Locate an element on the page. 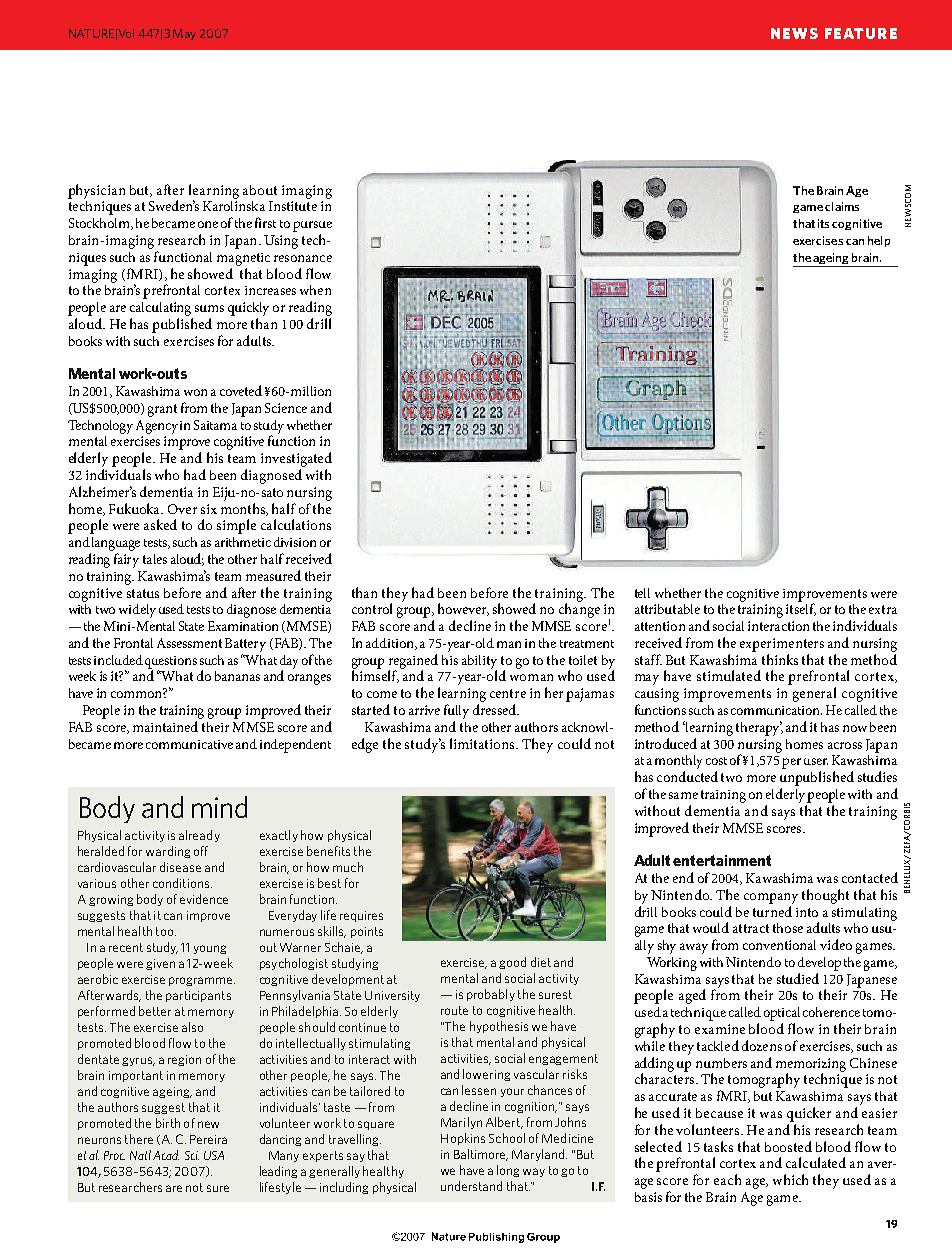  however is located at coordinates (463, 609).
